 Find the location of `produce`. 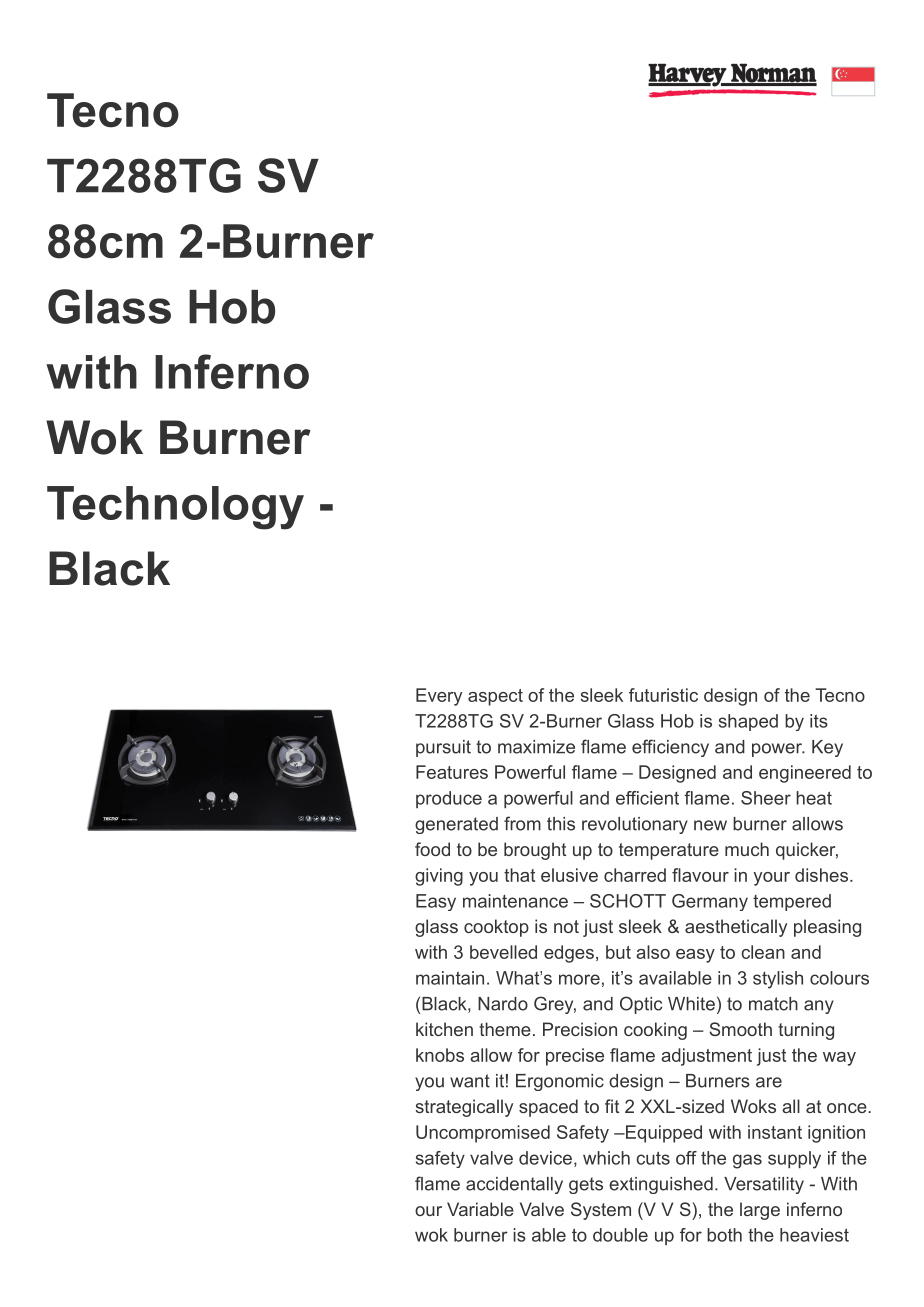

produce is located at coordinates (449, 799).
